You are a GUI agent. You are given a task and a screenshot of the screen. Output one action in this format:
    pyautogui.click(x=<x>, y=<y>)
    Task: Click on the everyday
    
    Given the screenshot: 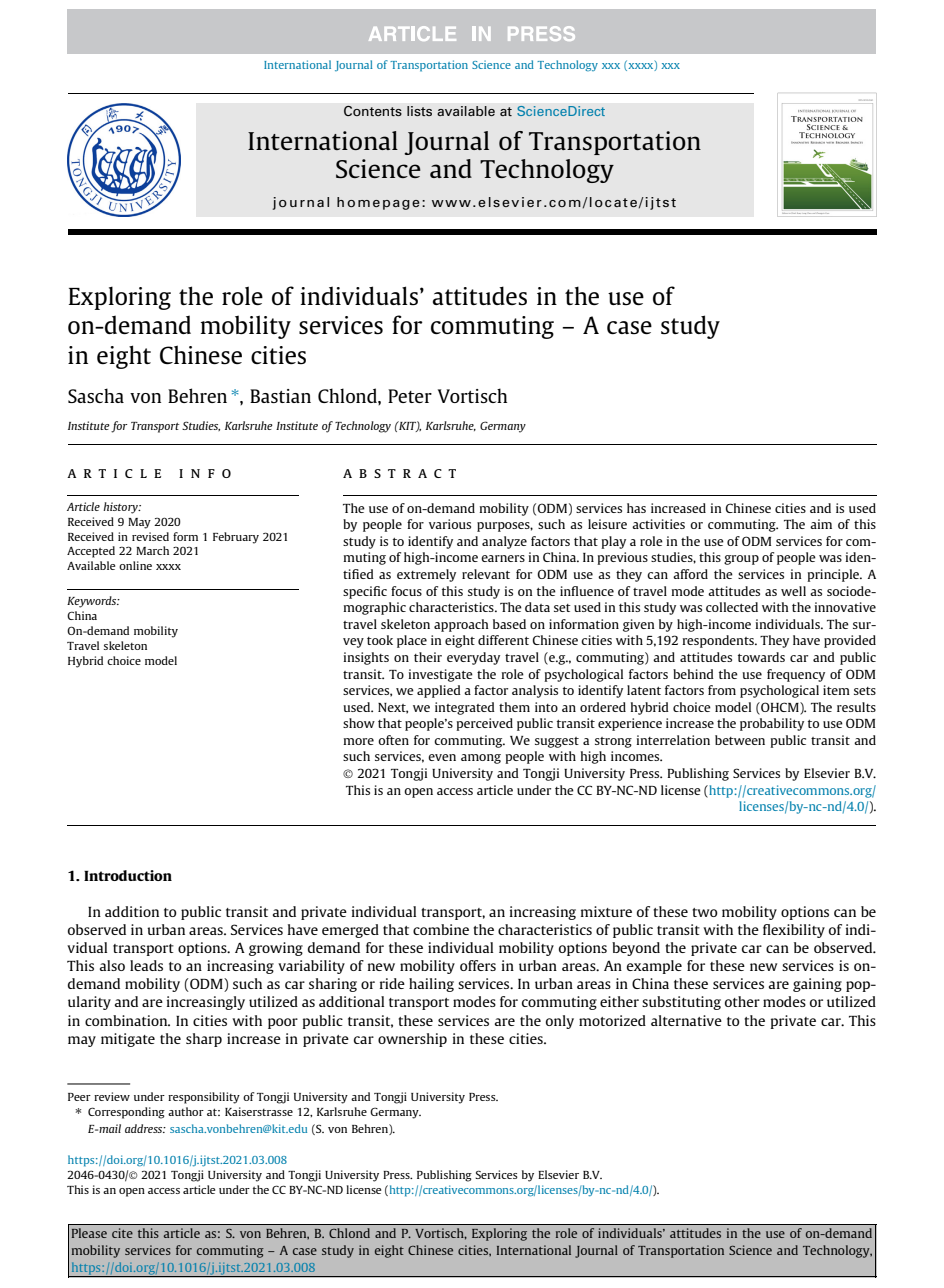 What is the action you would take?
    pyautogui.click(x=473, y=658)
